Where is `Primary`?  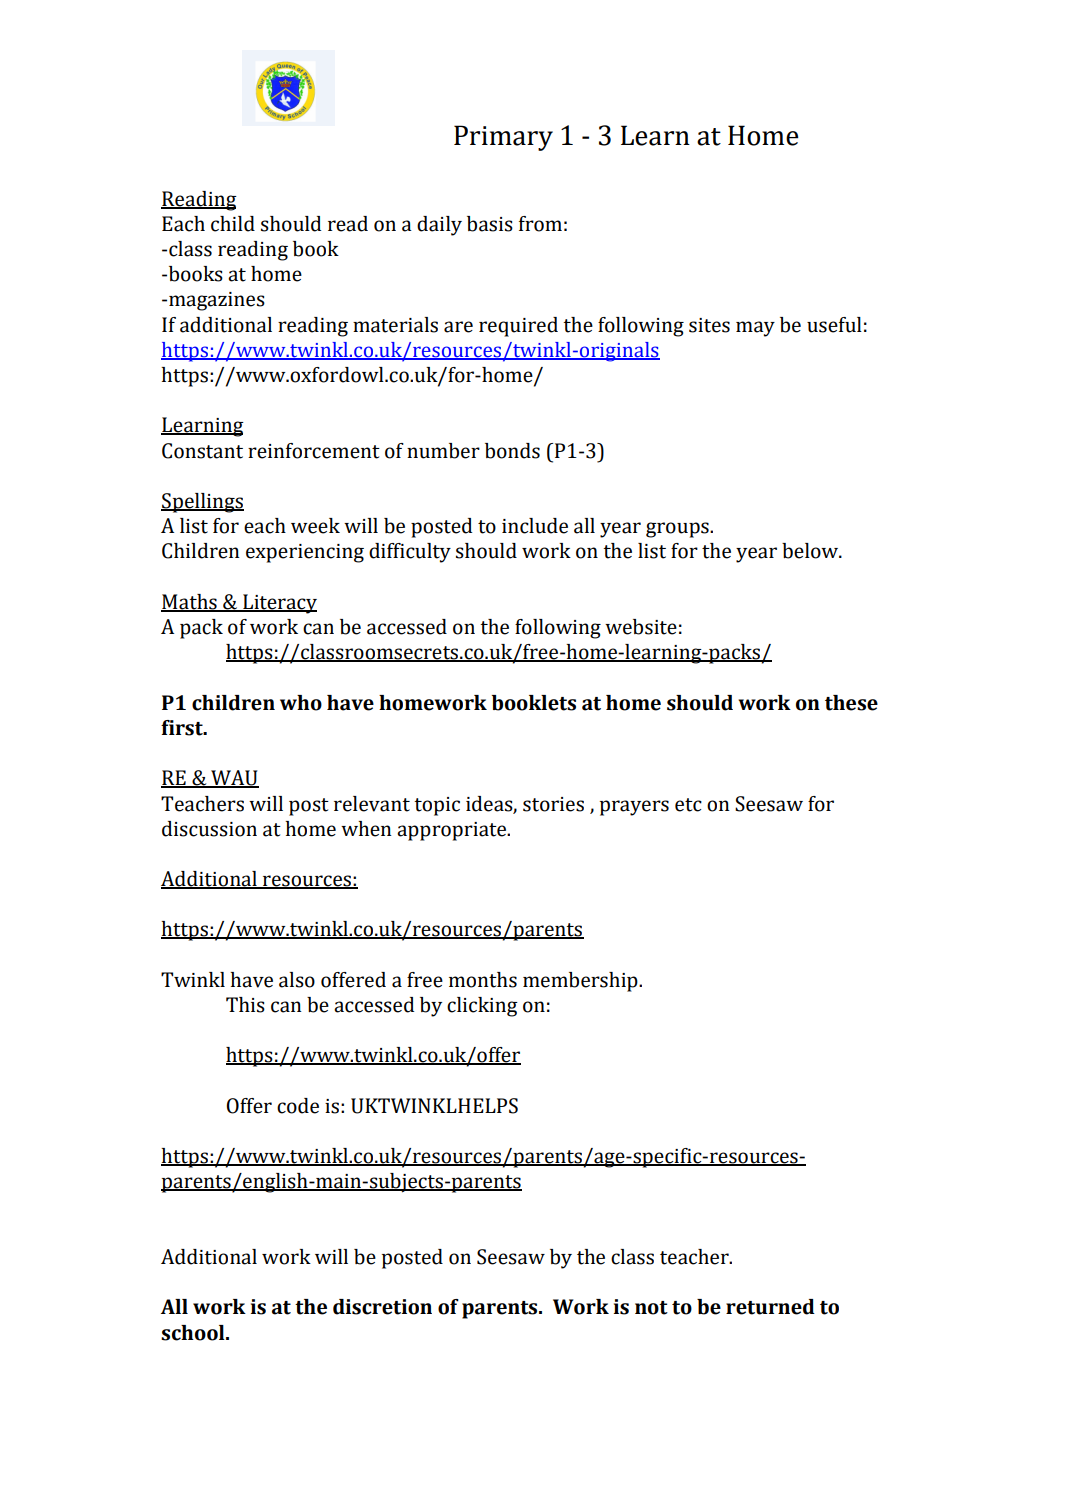
Primary is located at coordinates (503, 138).
